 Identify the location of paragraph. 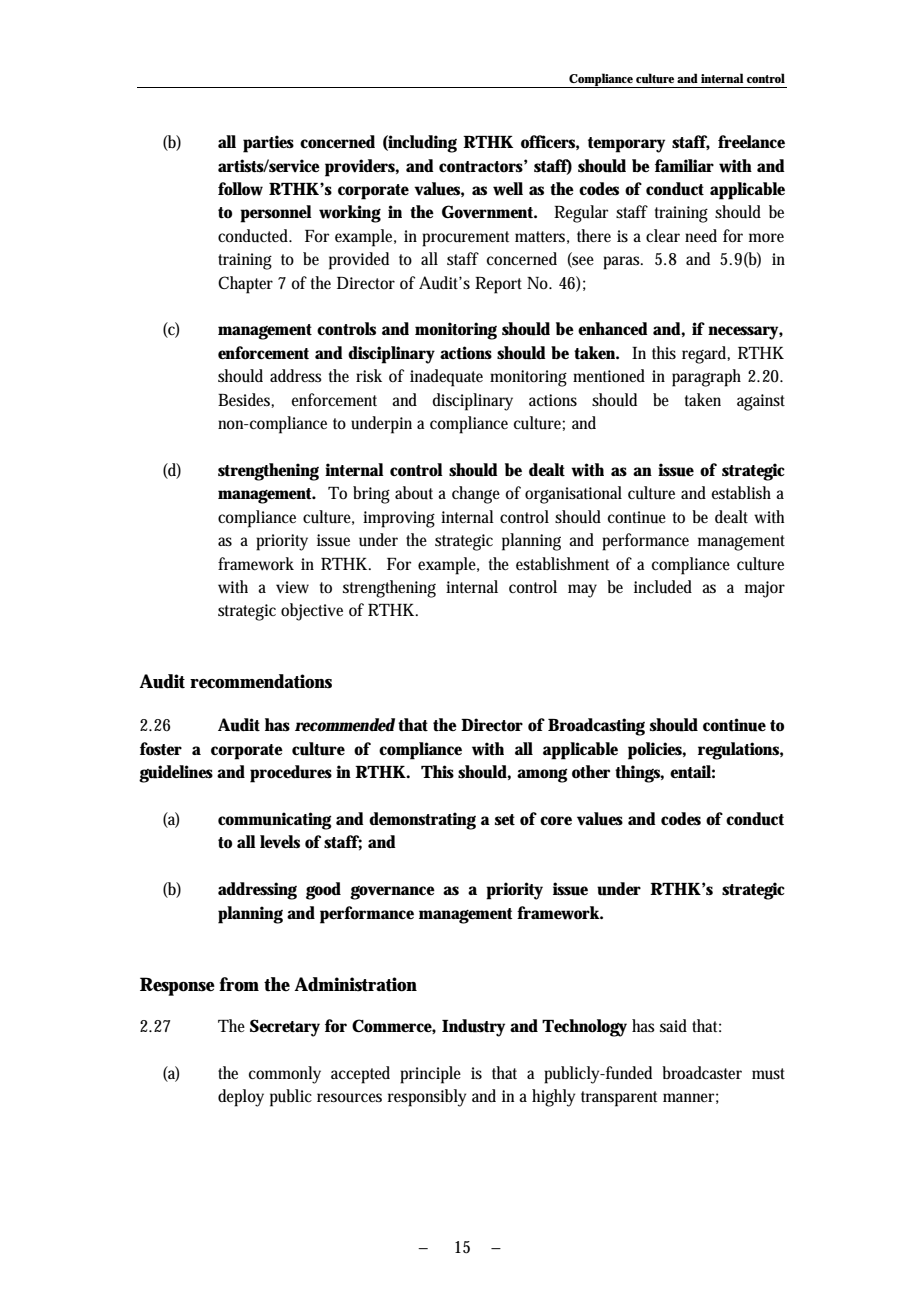
(706, 378).
